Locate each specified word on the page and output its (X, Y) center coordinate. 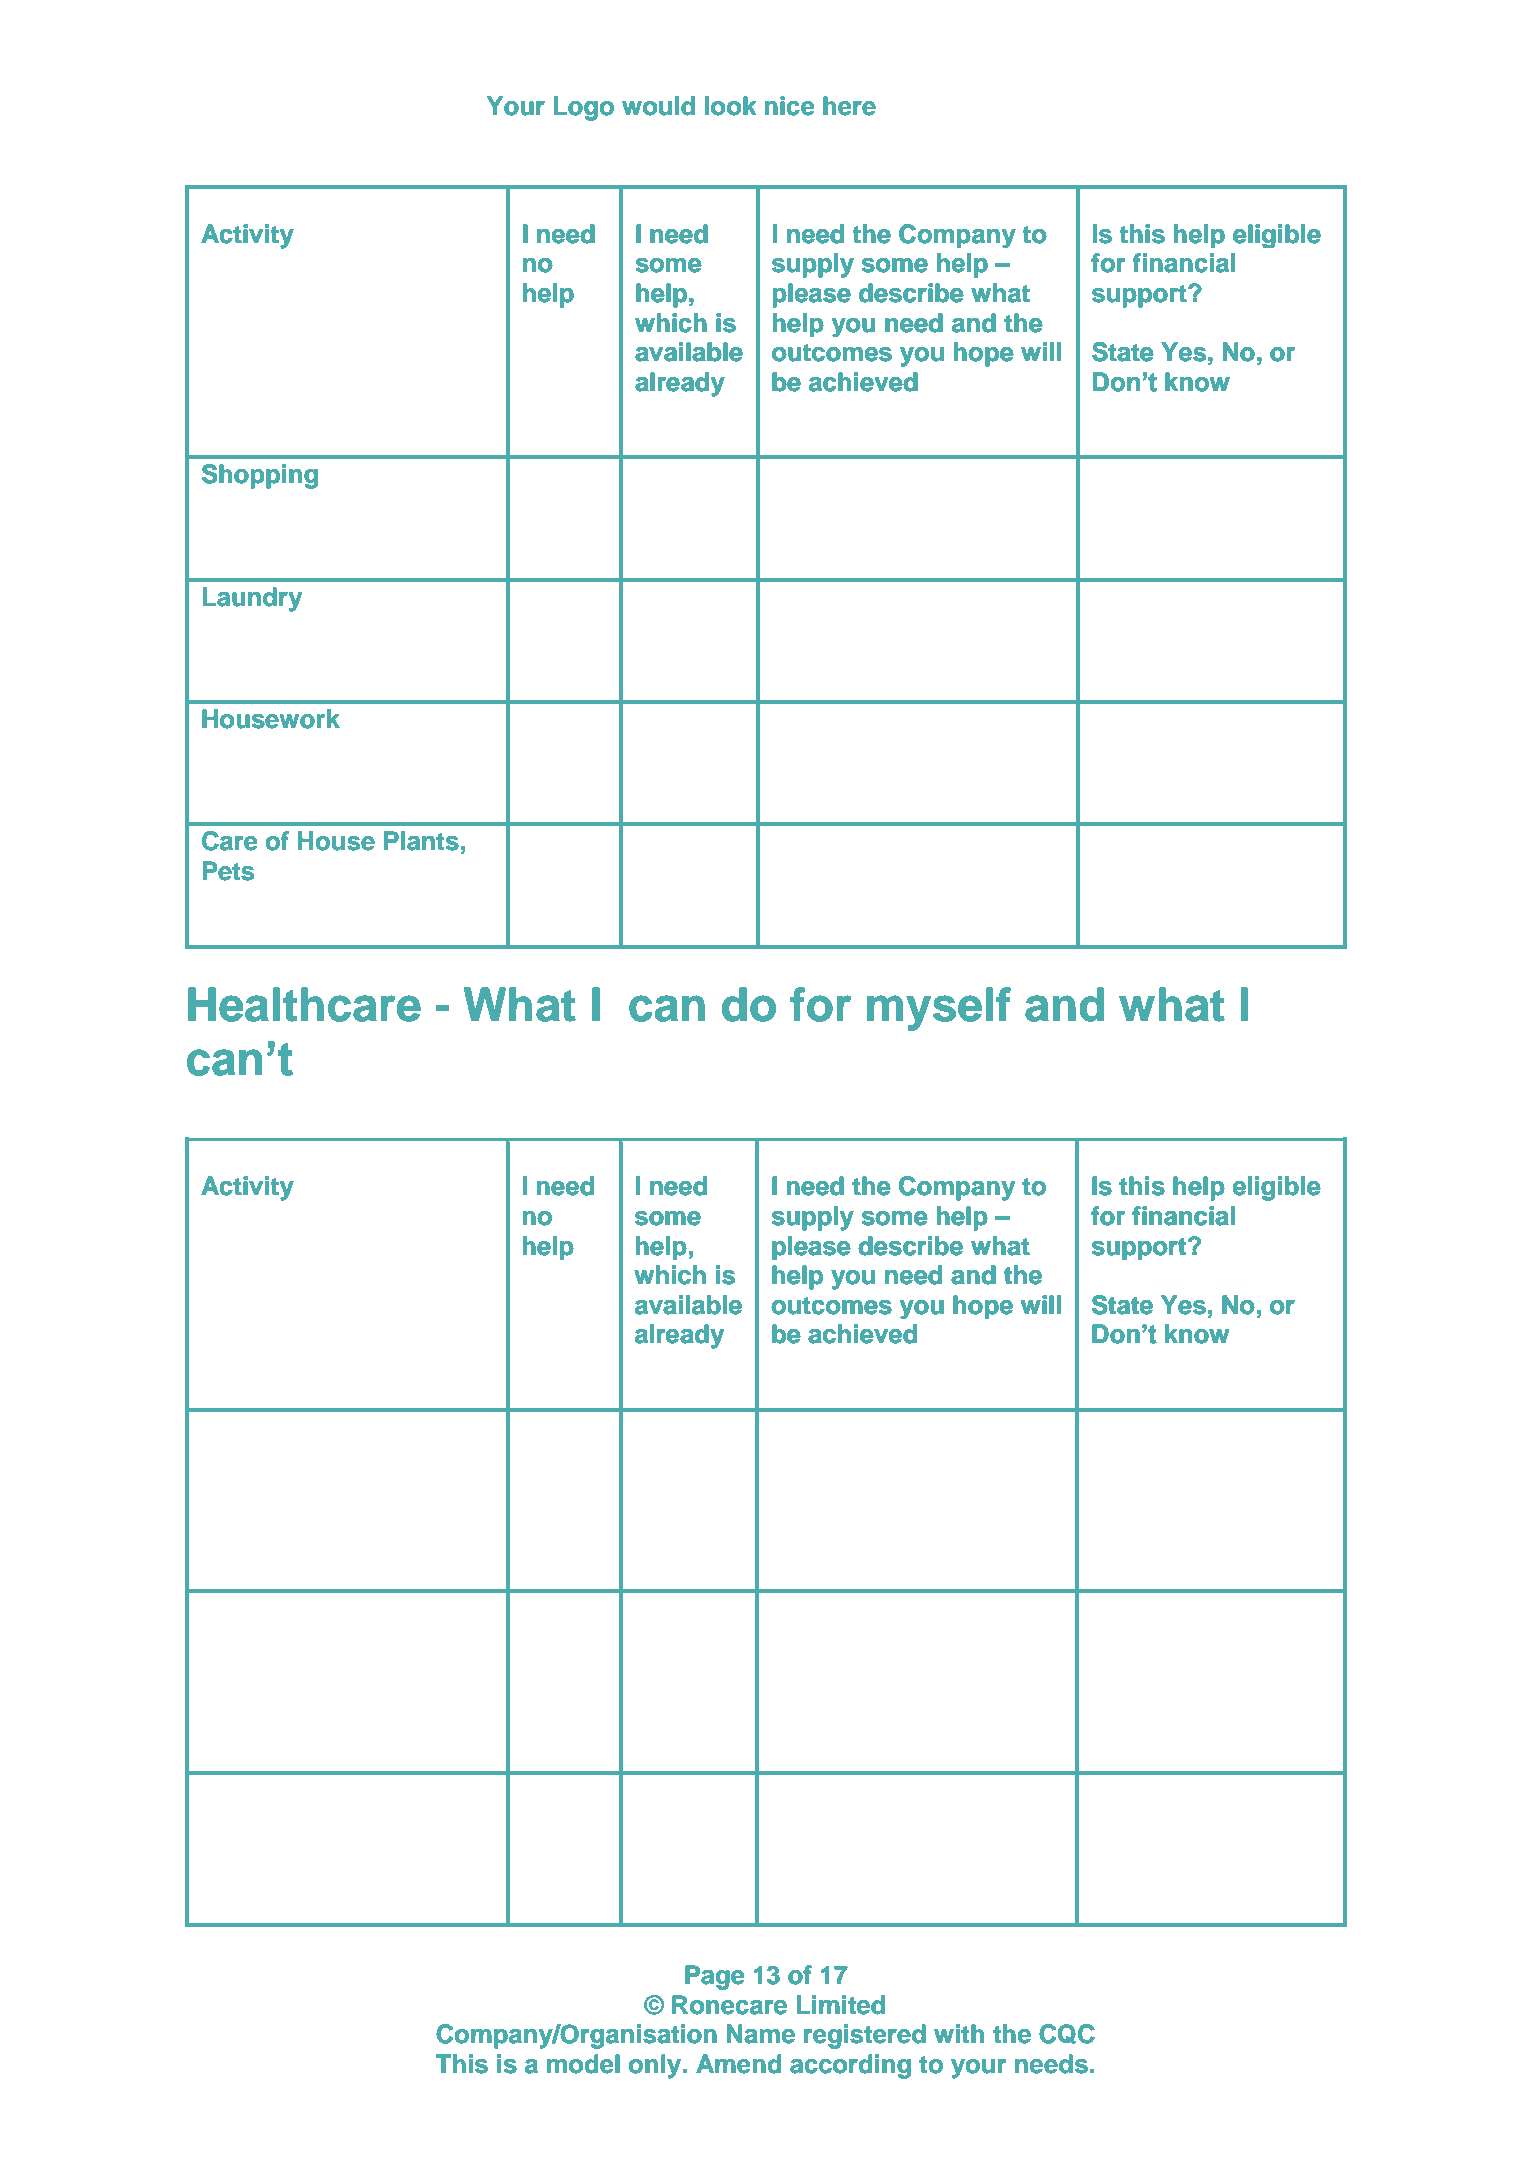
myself (939, 1009)
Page (715, 1977)
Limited (841, 2005)
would (658, 106)
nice (790, 106)
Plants (421, 841)
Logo (584, 108)
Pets (228, 871)
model (583, 2064)
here (849, 106)
